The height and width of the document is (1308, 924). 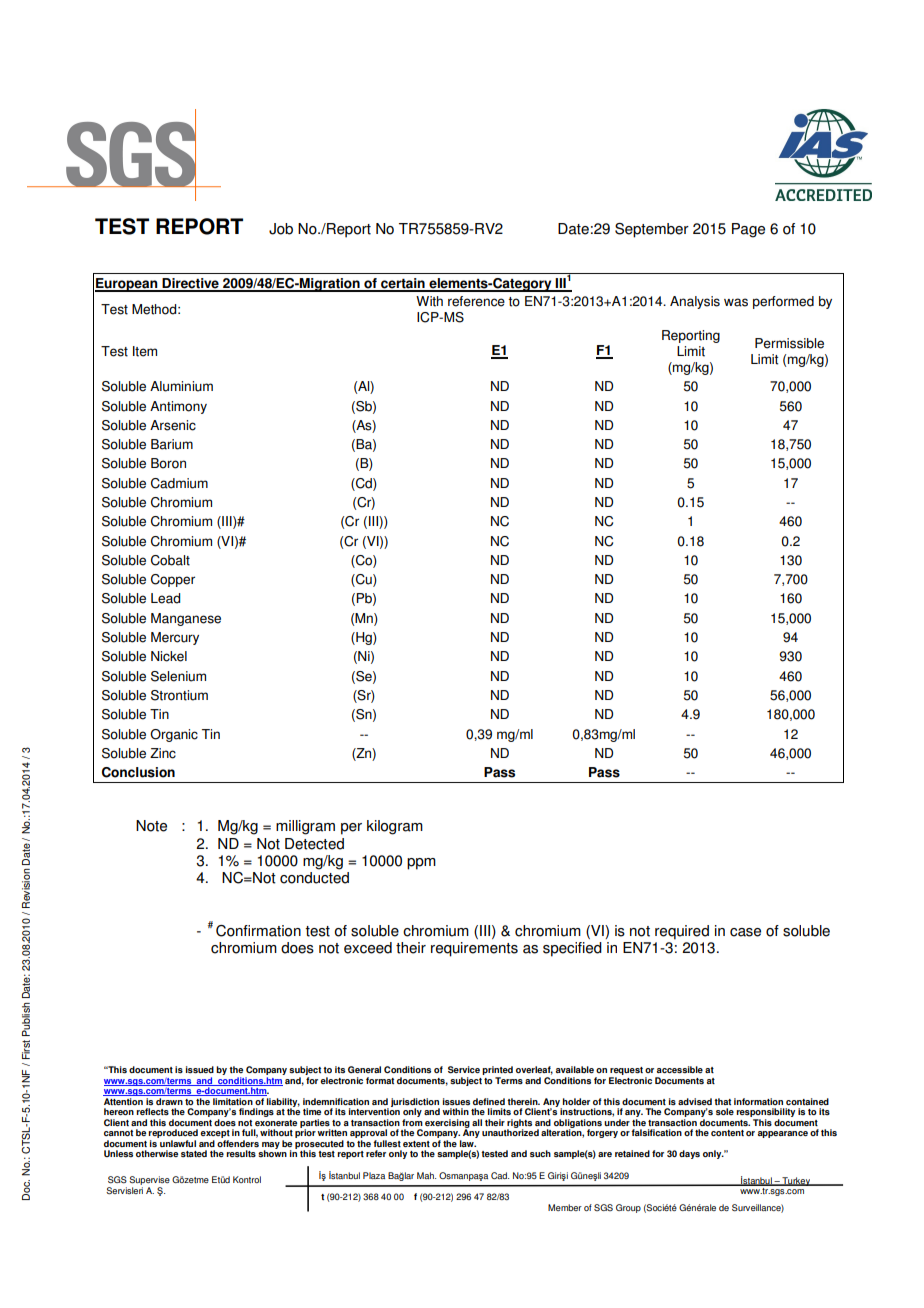 What do you see at coordinates (748, 230) in the document?
I see `Page` at bounding box center [748, 230].
